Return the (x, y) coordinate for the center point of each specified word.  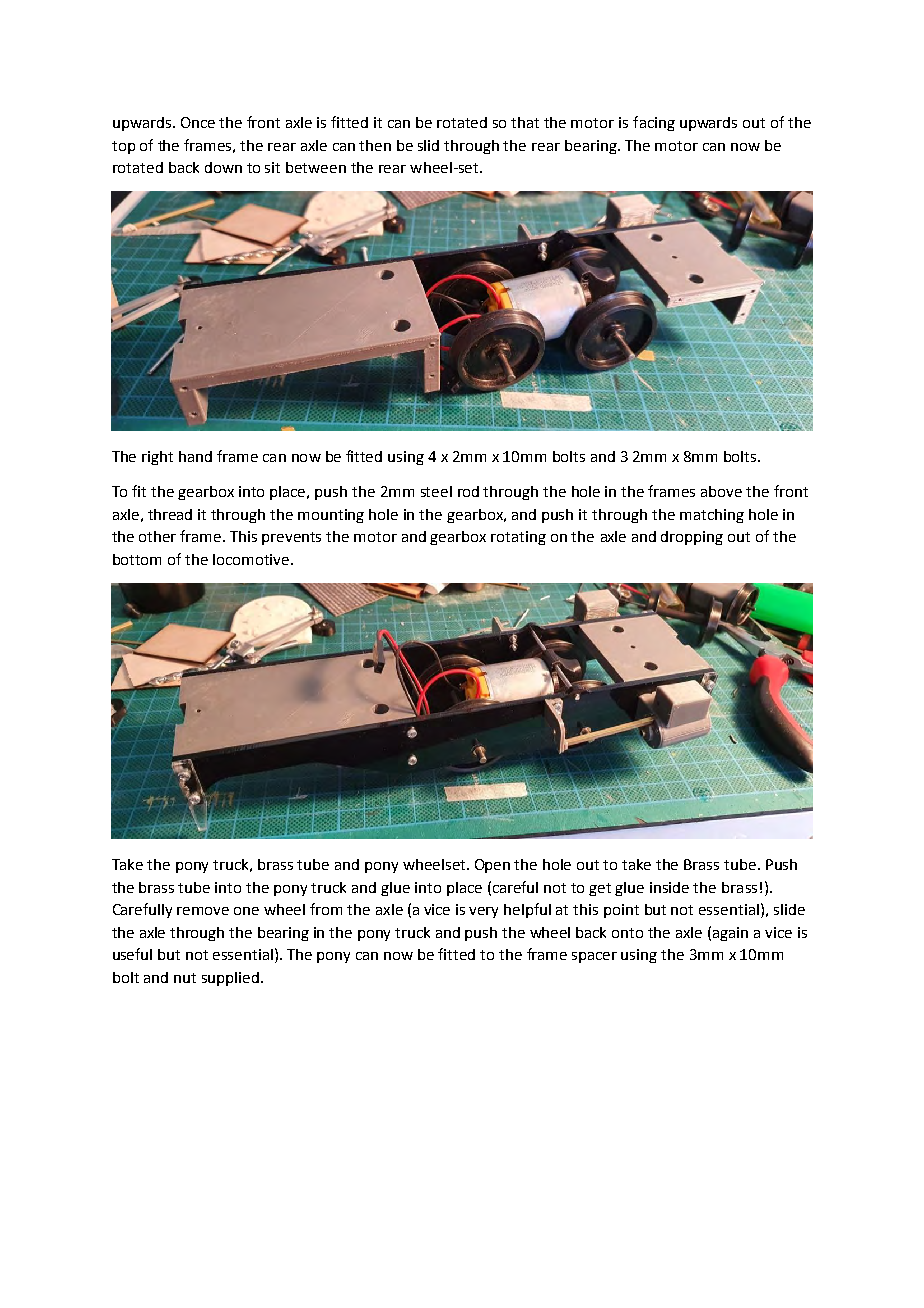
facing (654, 123)
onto (627, 933)
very (483, 912)
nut (185, 978)
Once (198, 122)
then (375, 145)
